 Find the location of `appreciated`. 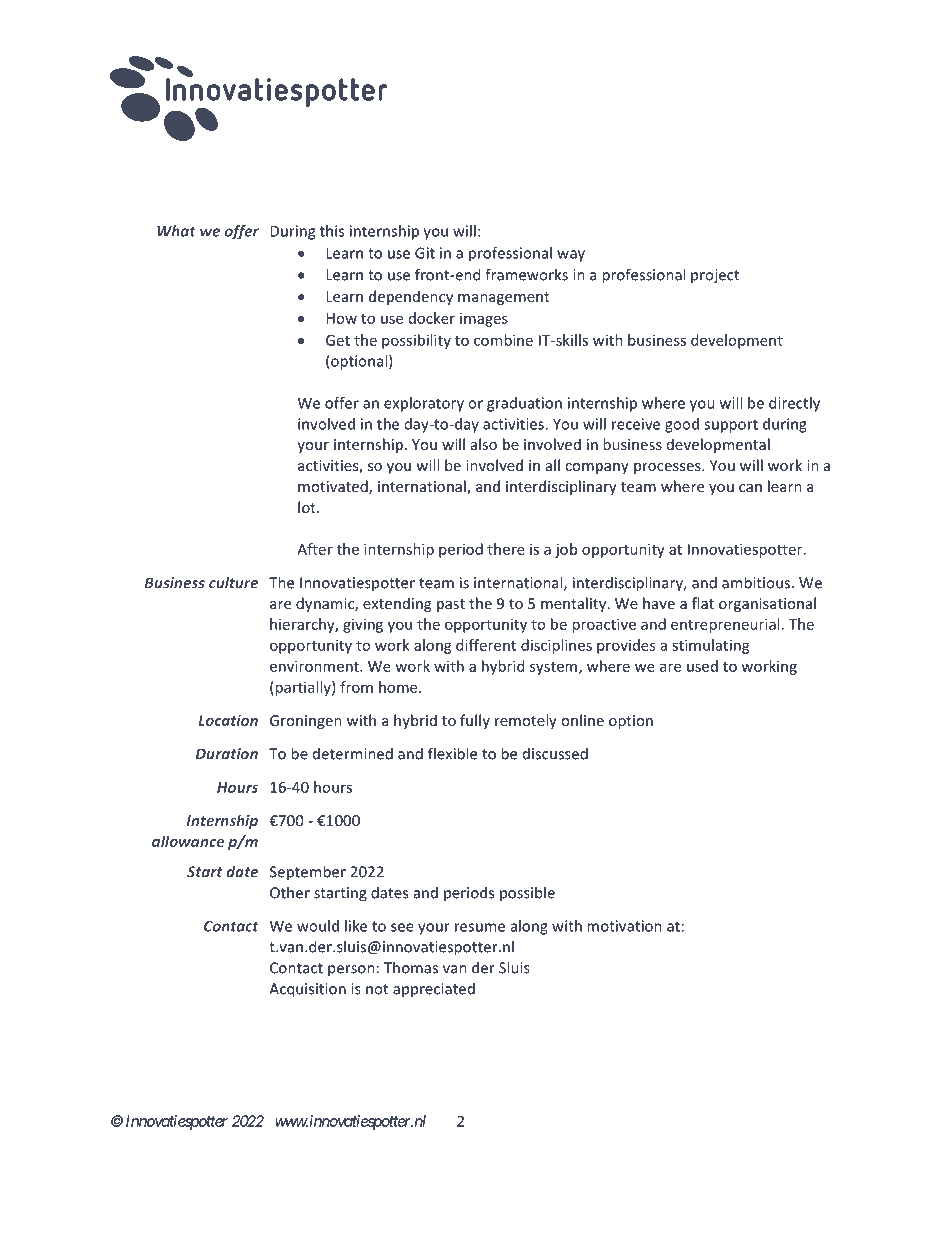

appreciated is located at coordinates (434, 990).
